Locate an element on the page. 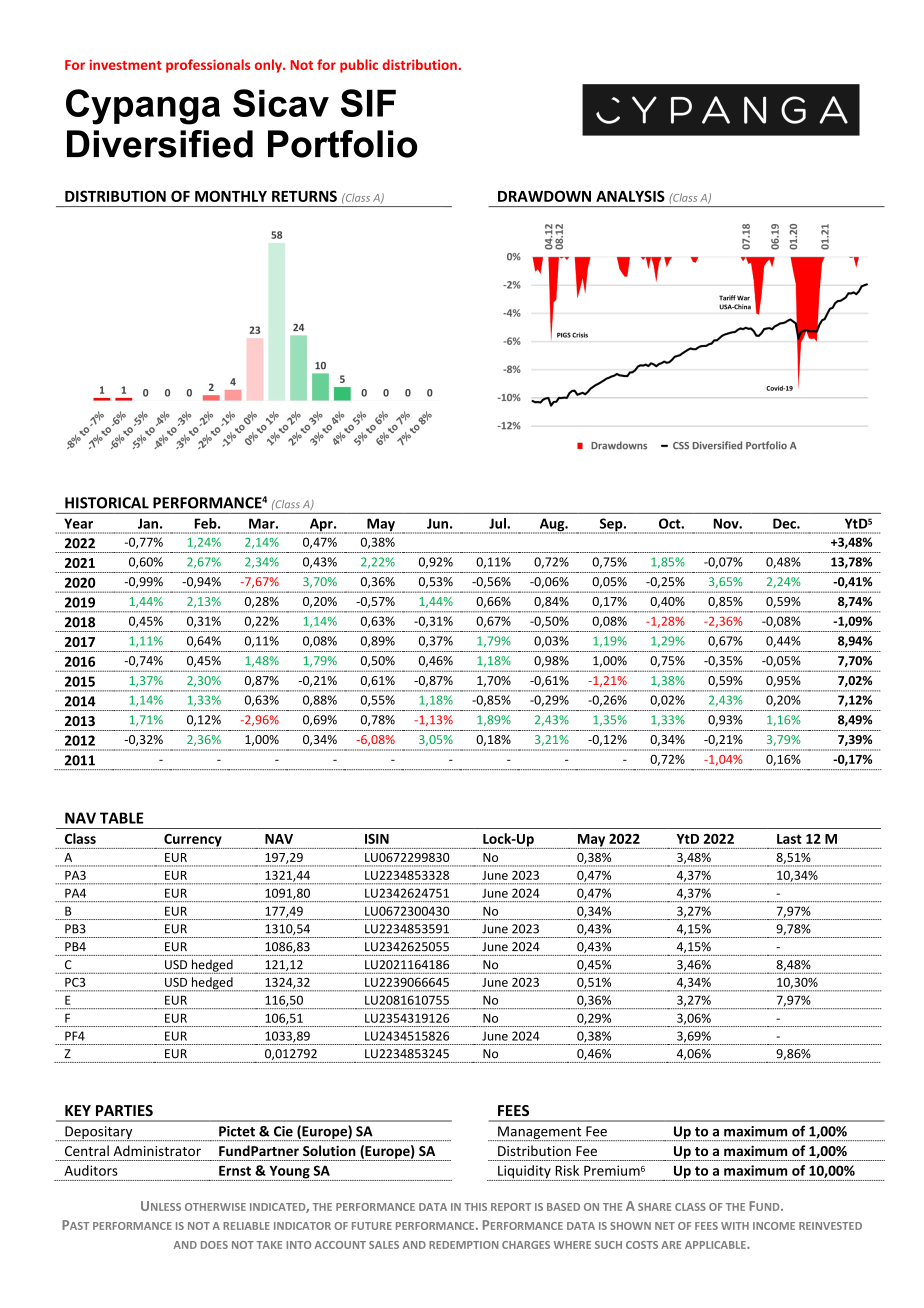 This document has width=924, height=1308. OTHERWISE is located at coordinates (215, 1207).
